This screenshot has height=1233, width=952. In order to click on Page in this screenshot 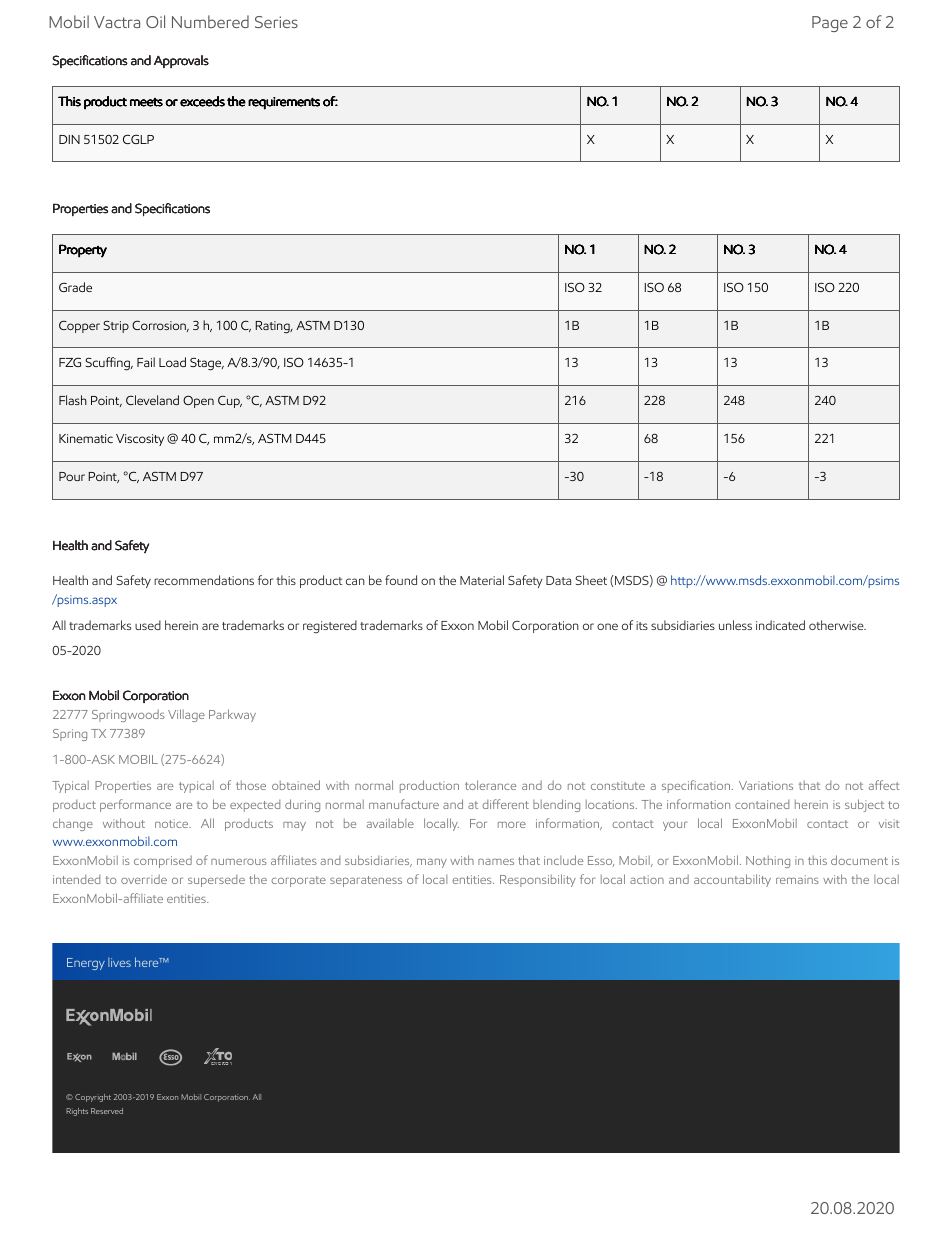, I will do `click(830, 24)`.
